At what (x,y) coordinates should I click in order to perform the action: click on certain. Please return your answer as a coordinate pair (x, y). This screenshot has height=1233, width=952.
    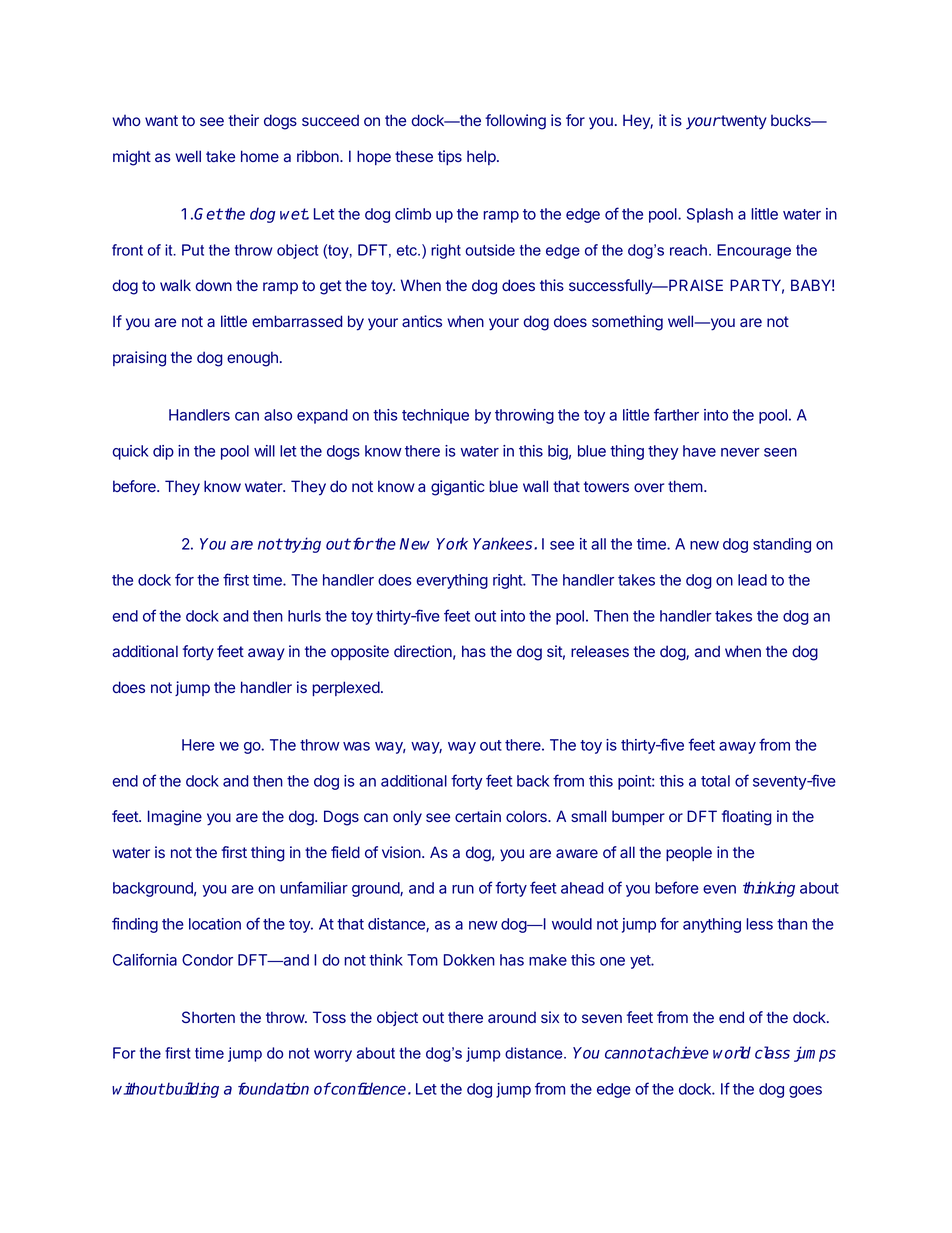
    Looking at the image, I should click on (478, 816).
